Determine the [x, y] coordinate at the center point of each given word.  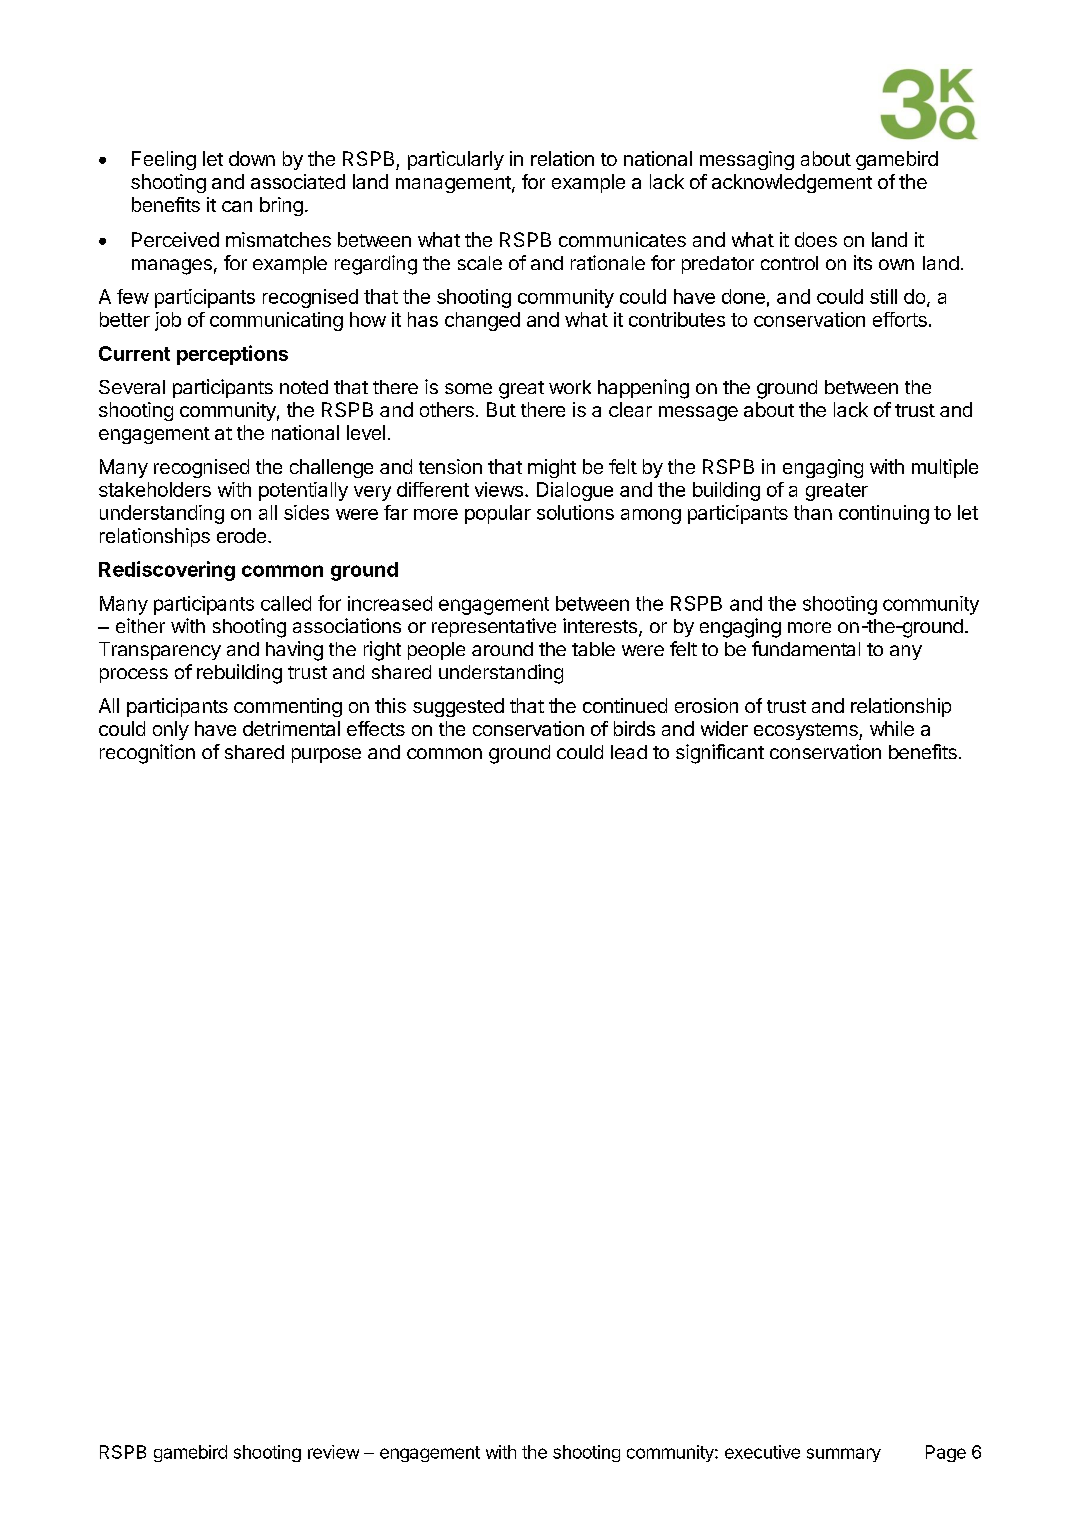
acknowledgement [792, 183]
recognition [147, 754]
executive [762, 1452]
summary [844, 1455]
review [333, 1452]
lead [629, 752]
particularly [456, 160]
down [252, 158]
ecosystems [807, 731]
